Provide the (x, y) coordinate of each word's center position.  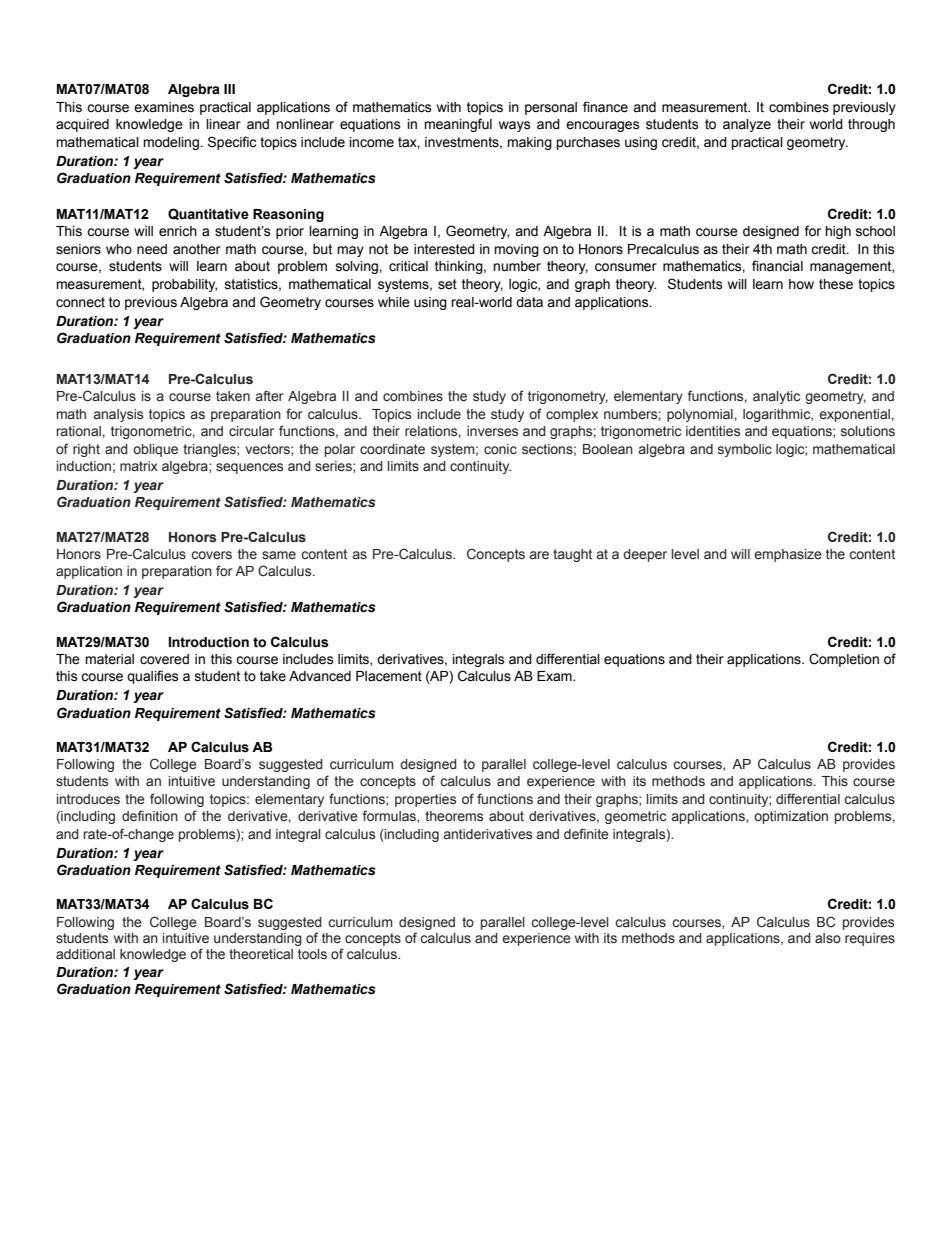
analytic (776, 397)
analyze (747, 125)
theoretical (261, 954)
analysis (118, 415)
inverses (492, 431)
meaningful (458, 125)
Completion (844, 660)
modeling (172, 143)
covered (164, 659)
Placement (389, 676)
